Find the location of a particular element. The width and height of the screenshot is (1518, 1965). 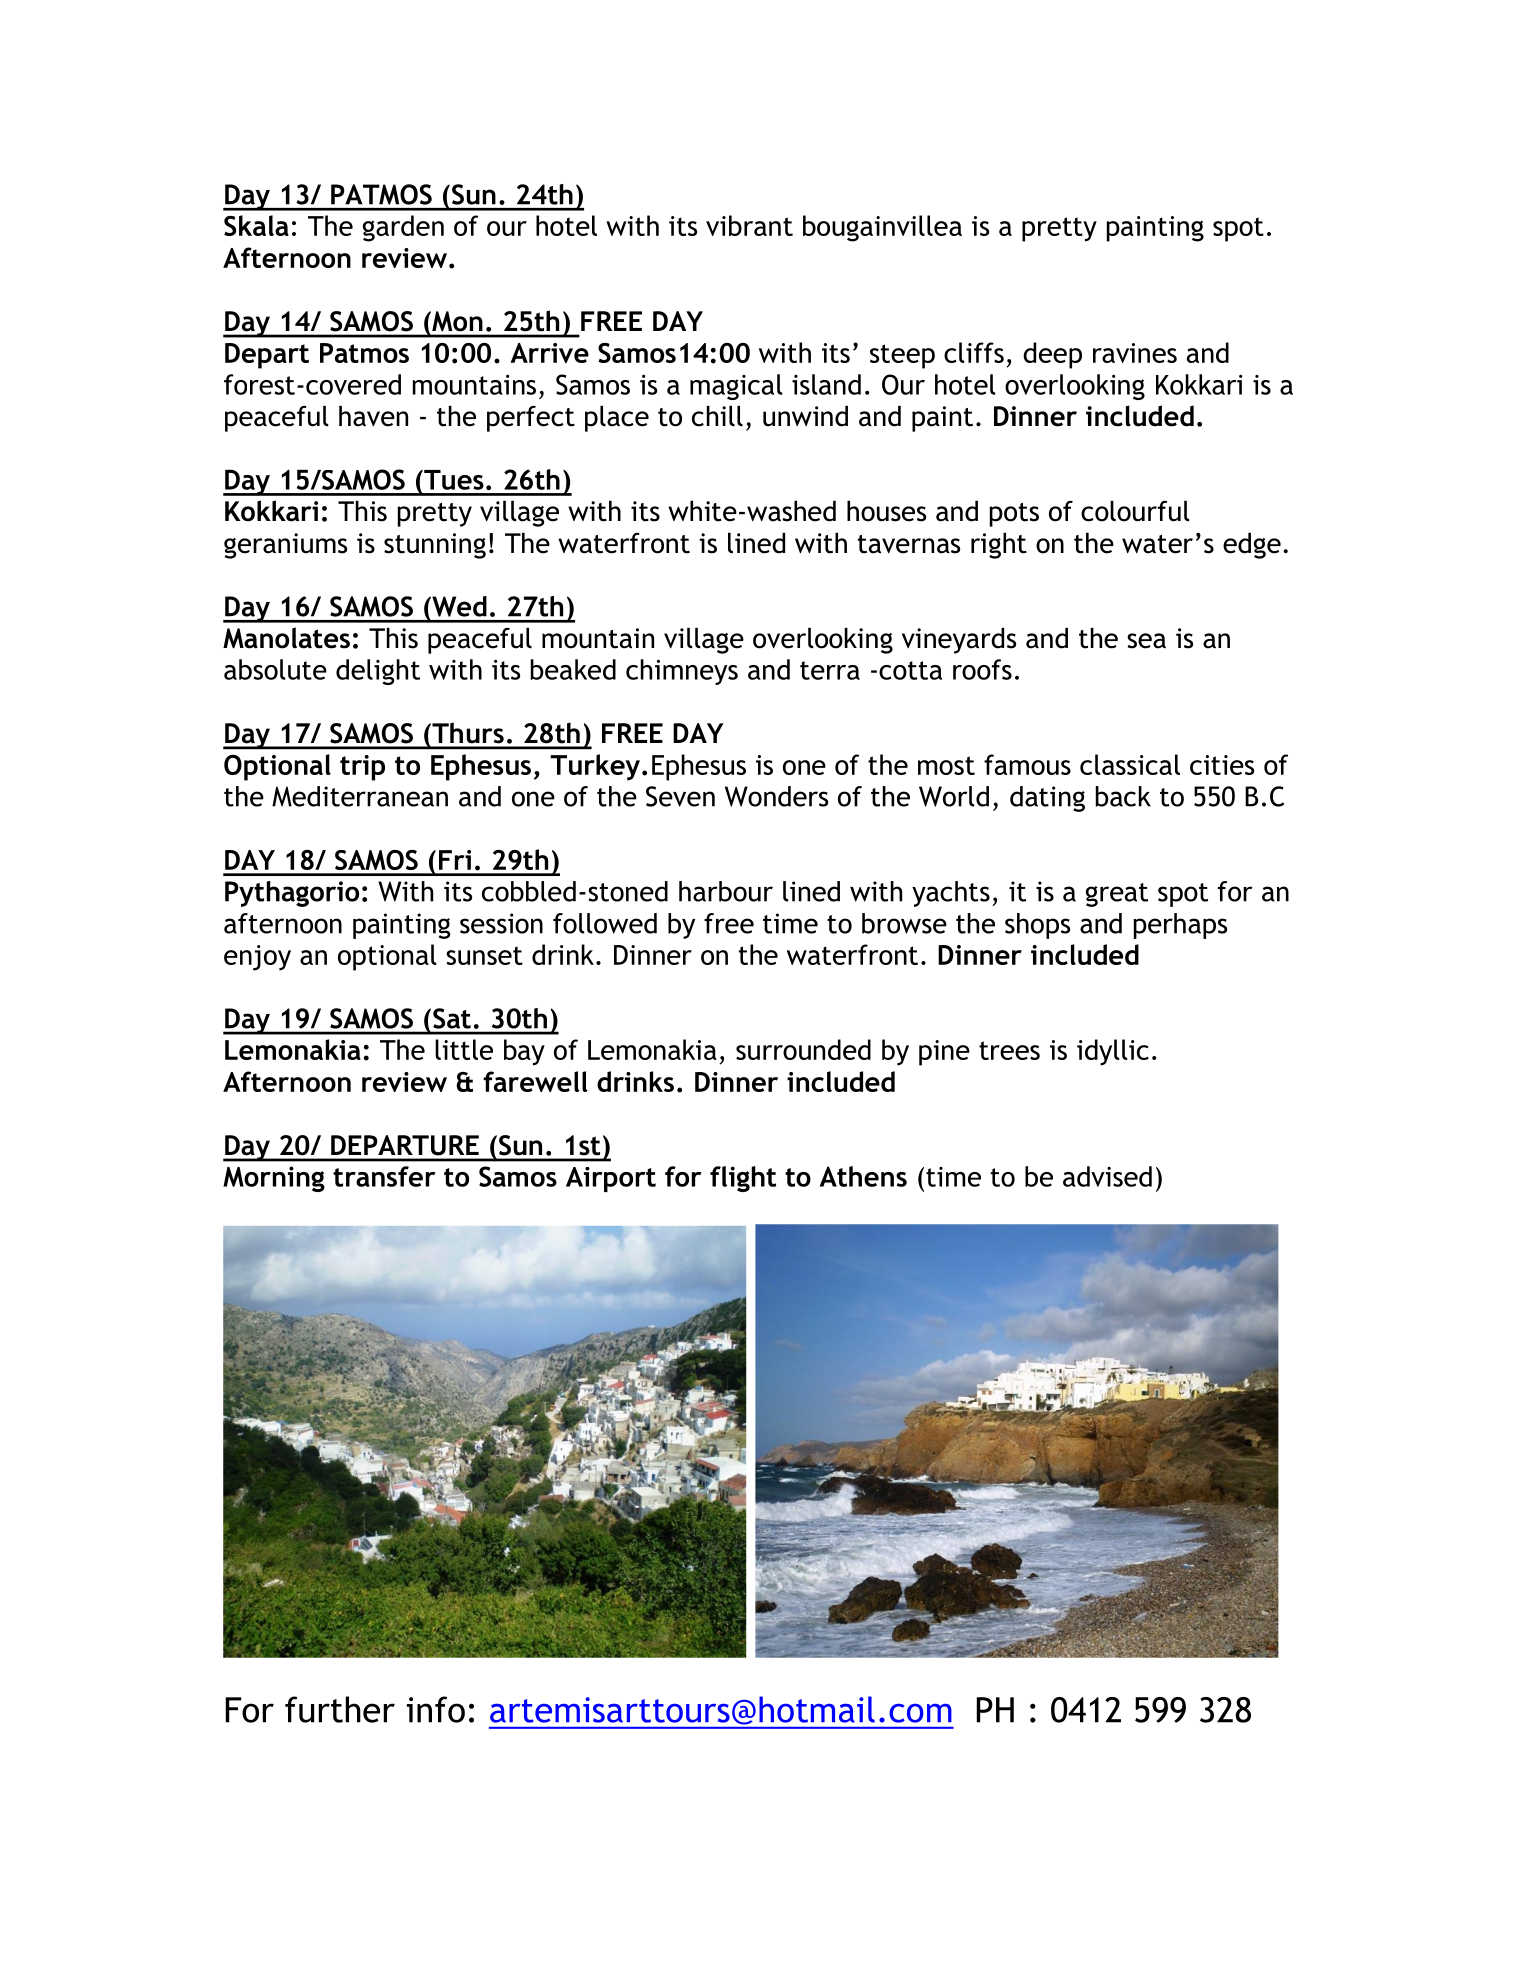

Athens is located at coordinates (863, 1176).
